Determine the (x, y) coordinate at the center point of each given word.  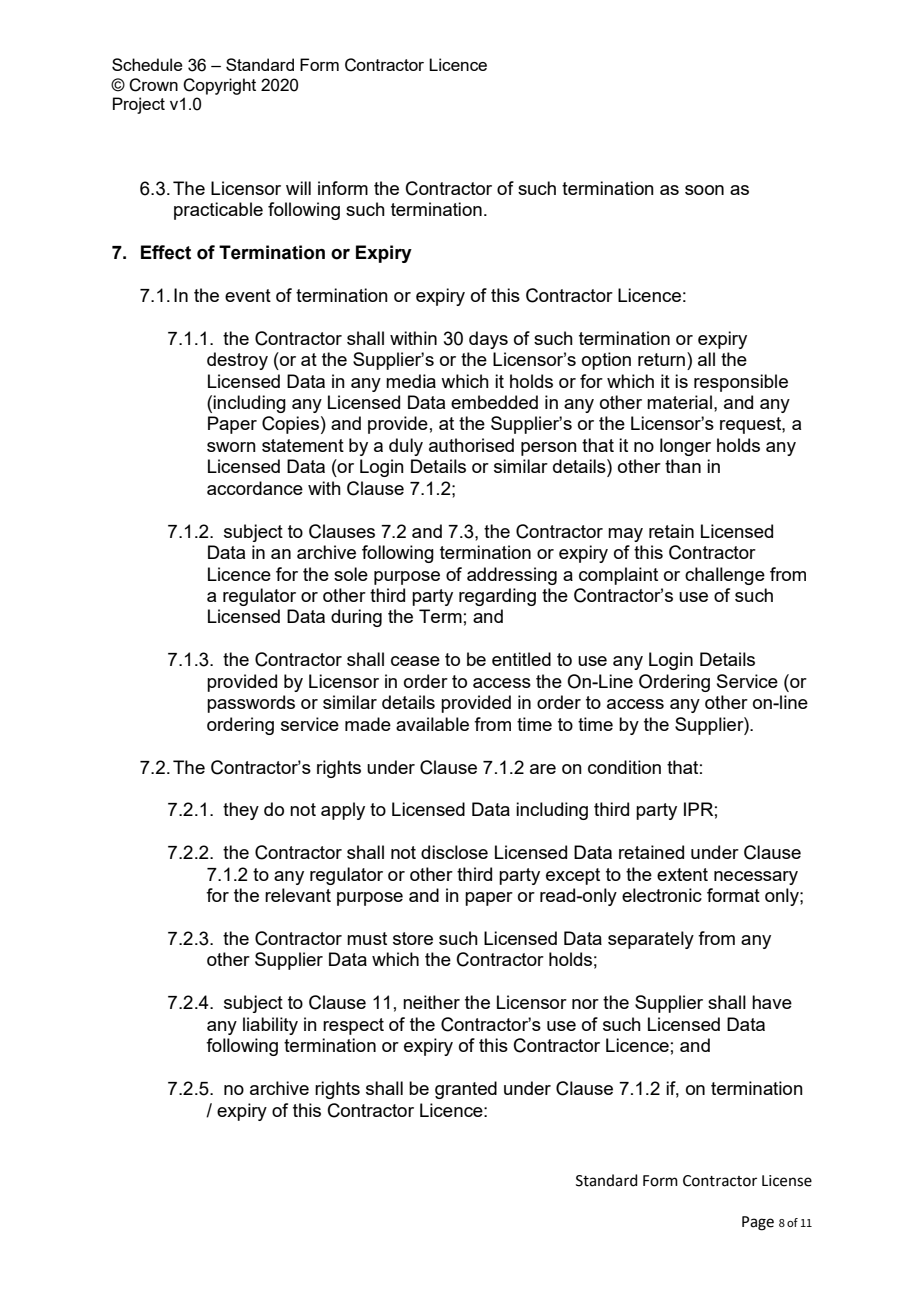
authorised (471, 445)
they (241, 811)
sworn (231, 447)
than (683, 466)
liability (270, 1026)
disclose (454, 852)
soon (704, 190)
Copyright (219, 86)
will (298, 188)
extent (682, 874)
